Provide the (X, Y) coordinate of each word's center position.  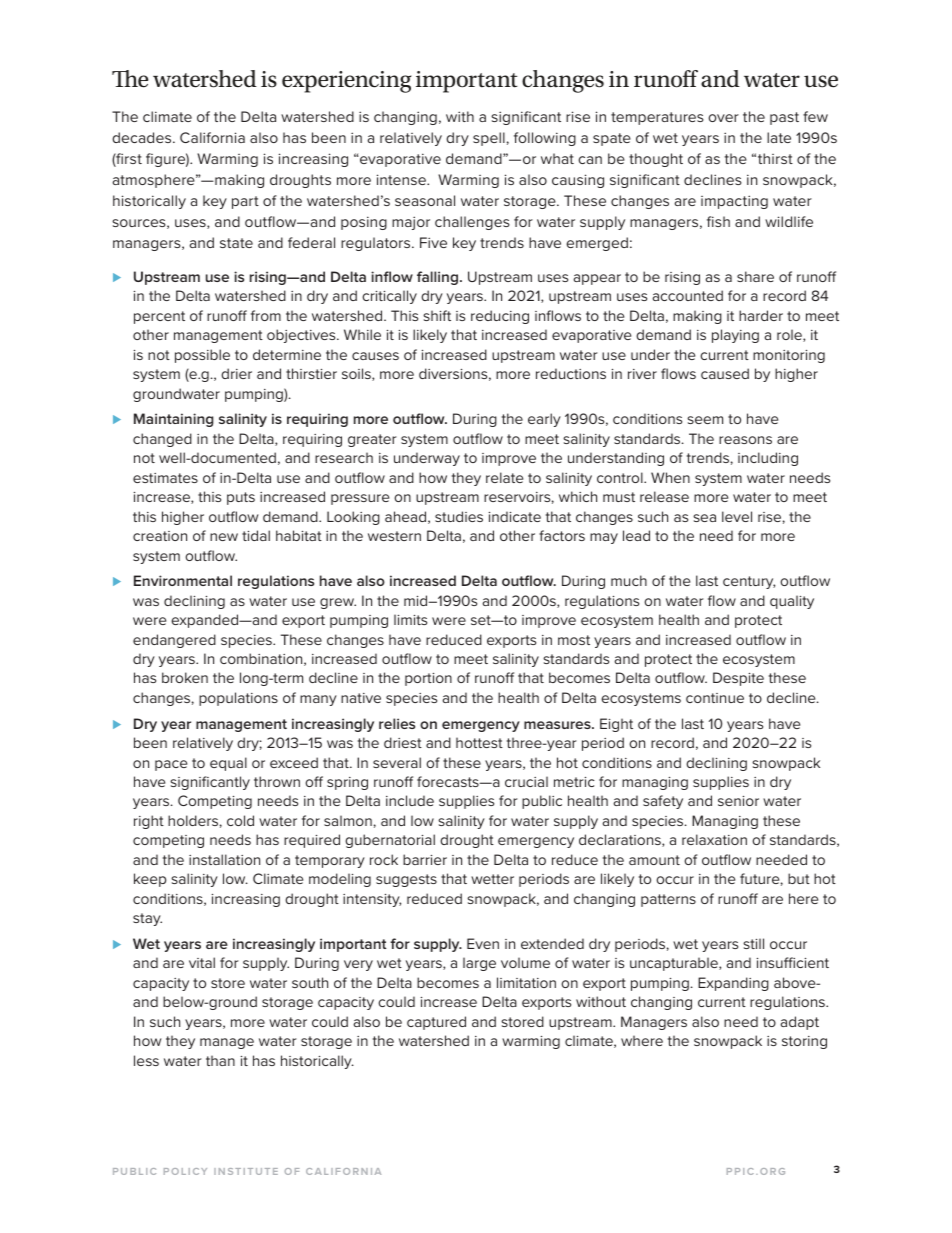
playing (735, 336)
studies (459, 516)
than (220, 1060)
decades (143, 137)
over (723, 118)
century (749, 582)
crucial (526, 781)
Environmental (183, 580)
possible (202, 356)
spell (489, 139)
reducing (500, 317)
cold (240, 820)
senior (738, 801)
